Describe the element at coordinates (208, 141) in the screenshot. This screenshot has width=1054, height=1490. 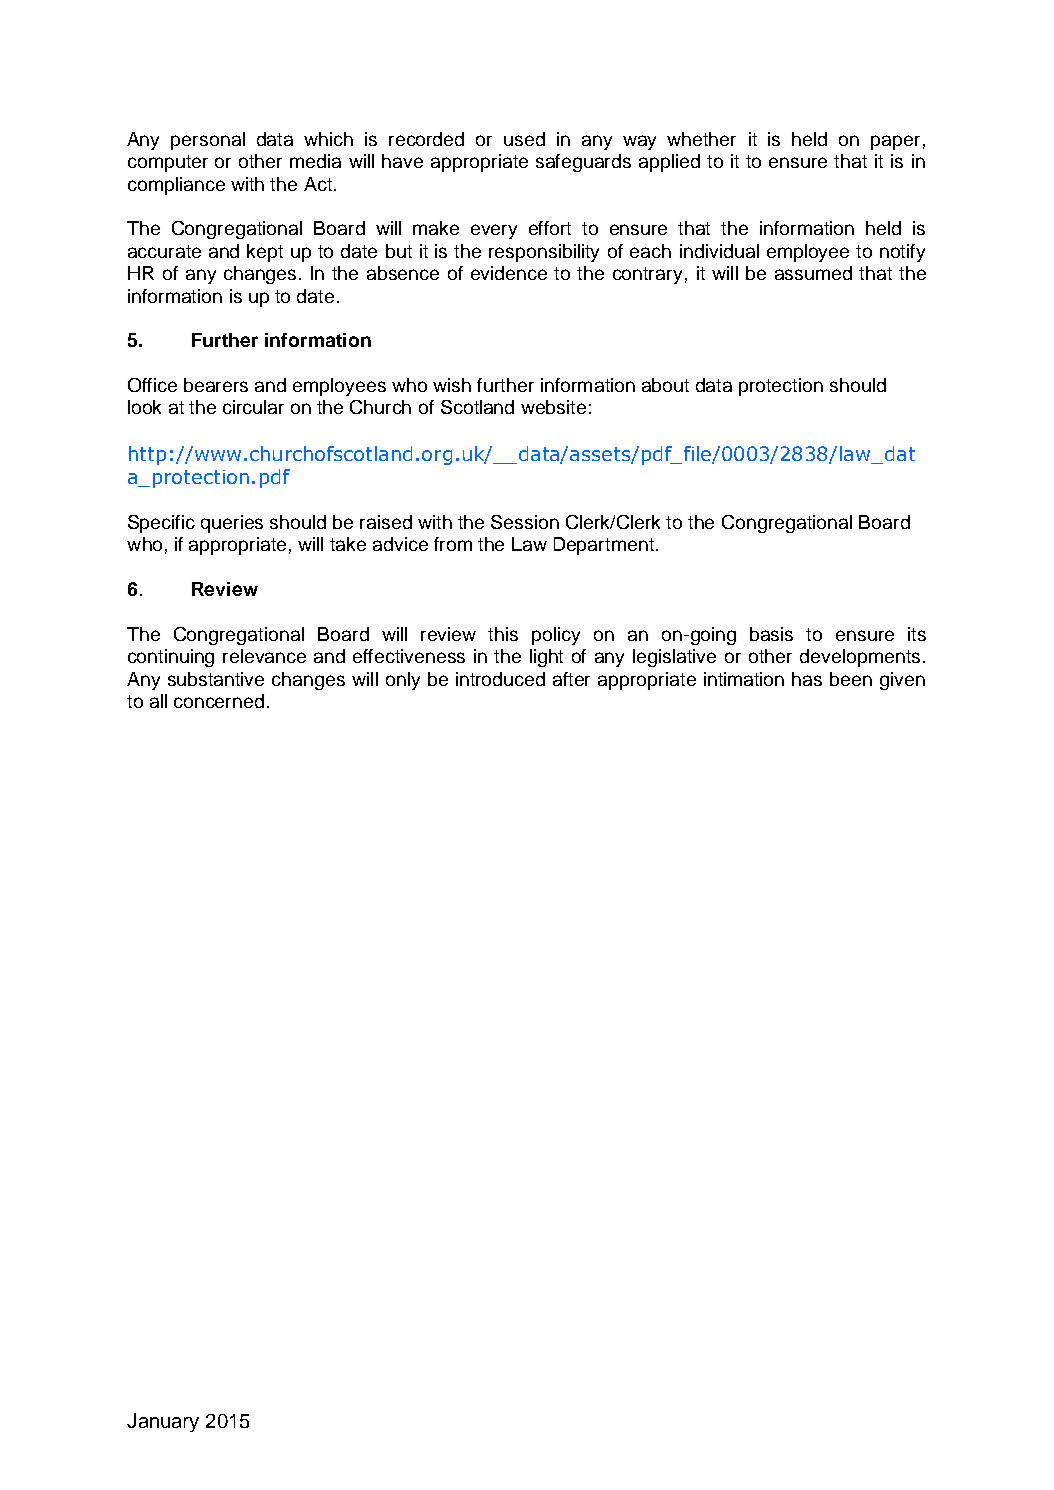
I see `personal` at that location.
